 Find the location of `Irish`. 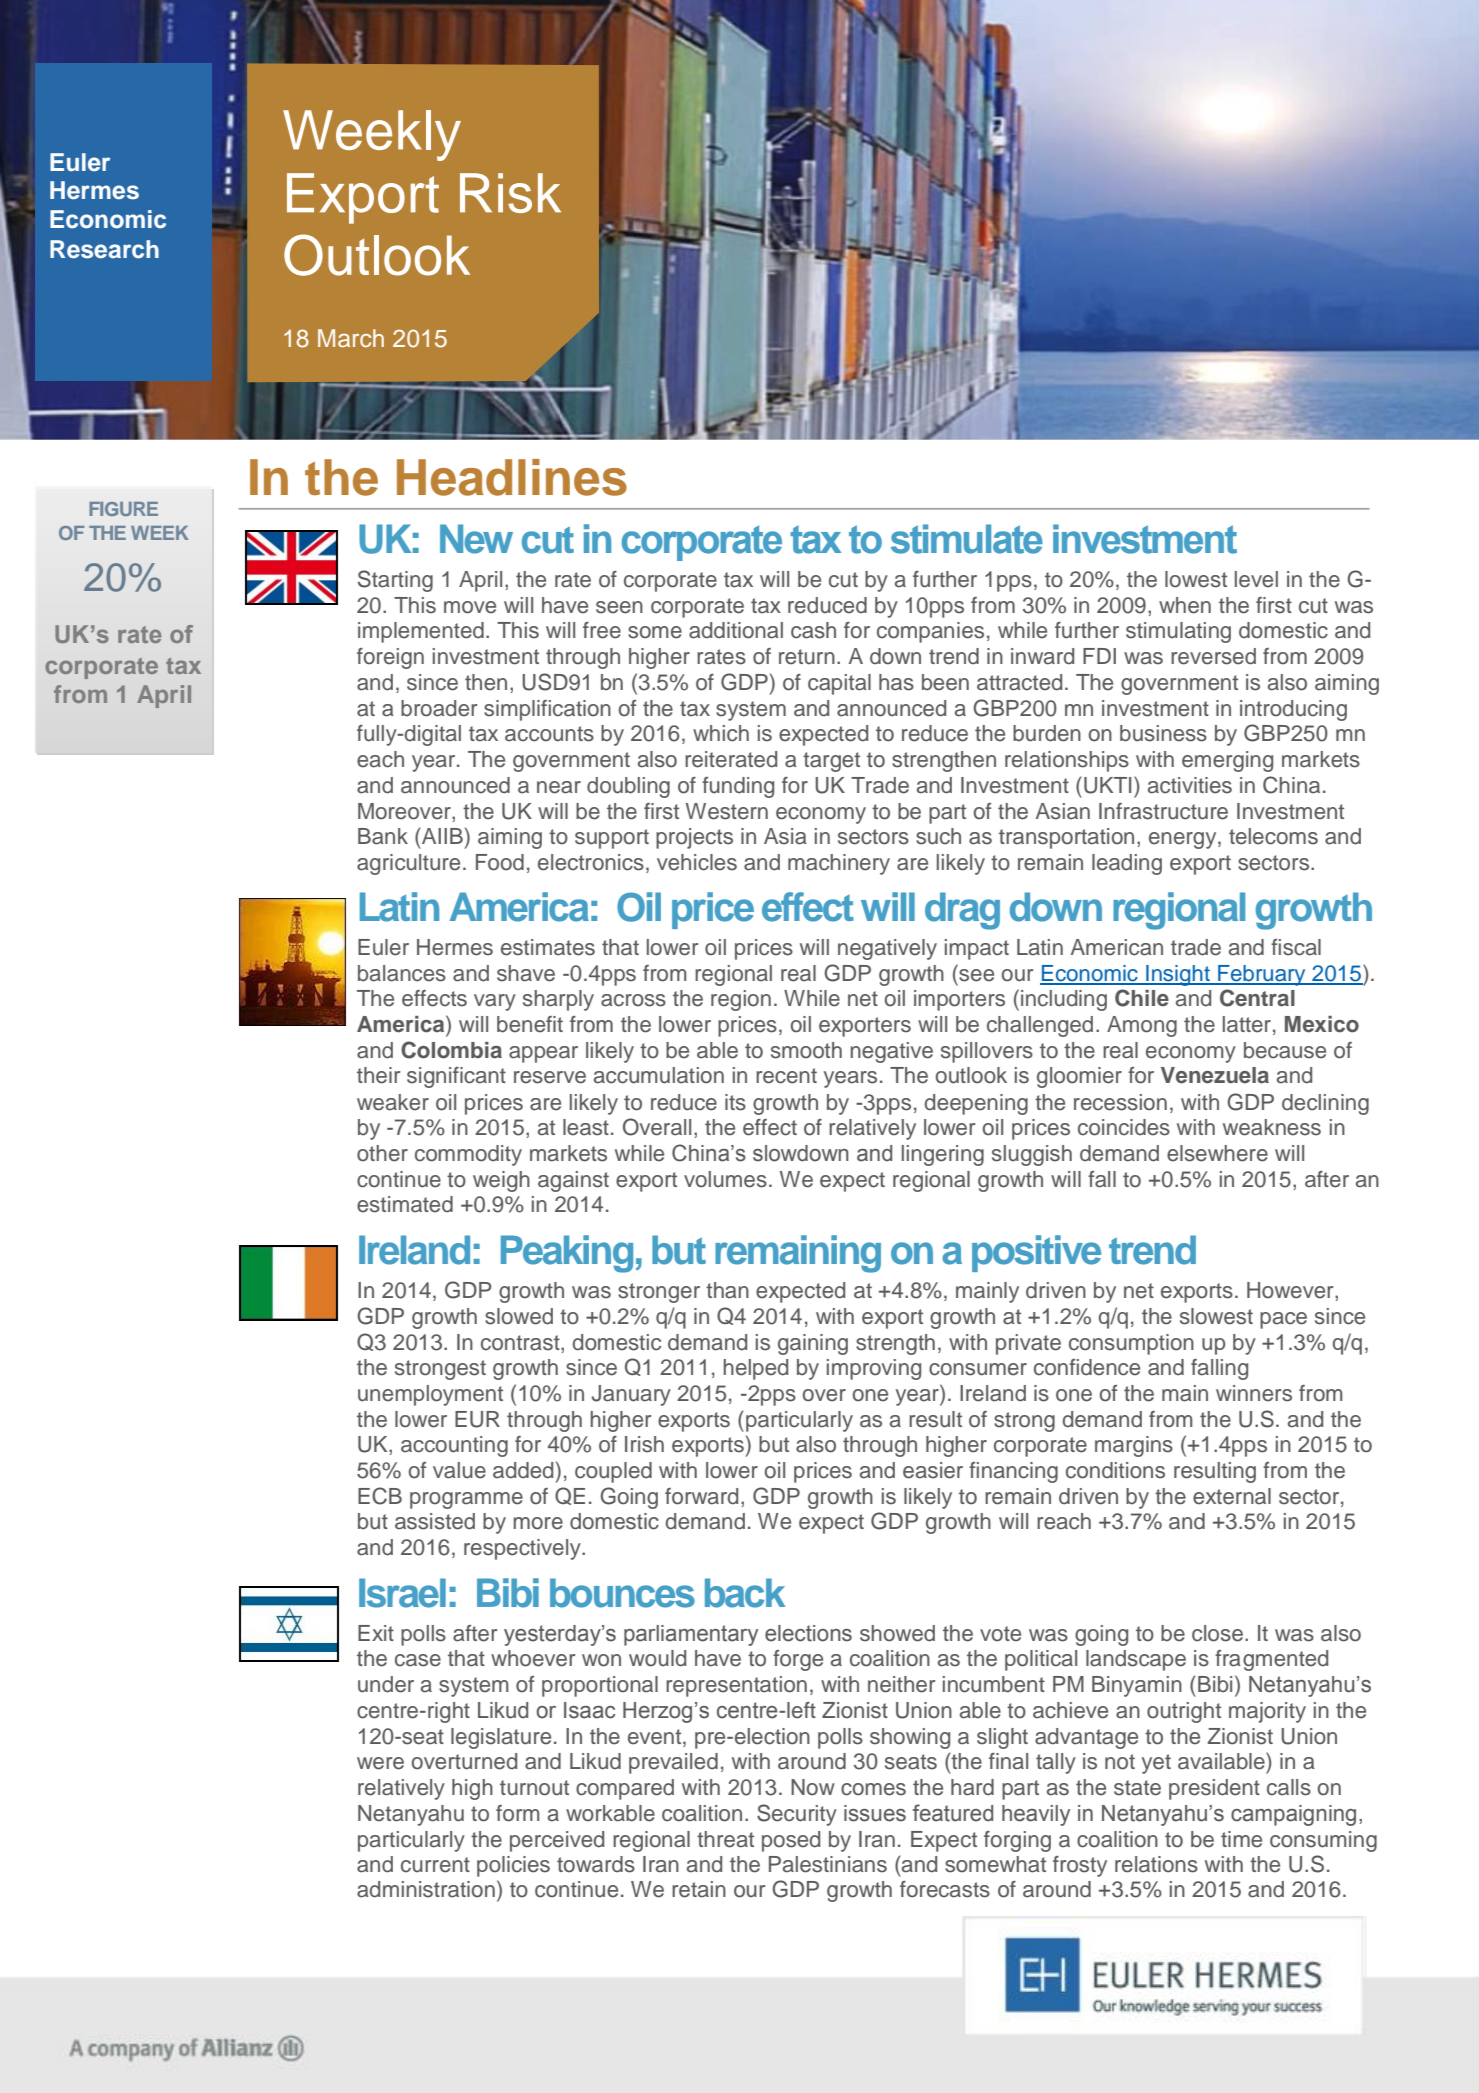

Irish is located at coordinates (644, 1444).
